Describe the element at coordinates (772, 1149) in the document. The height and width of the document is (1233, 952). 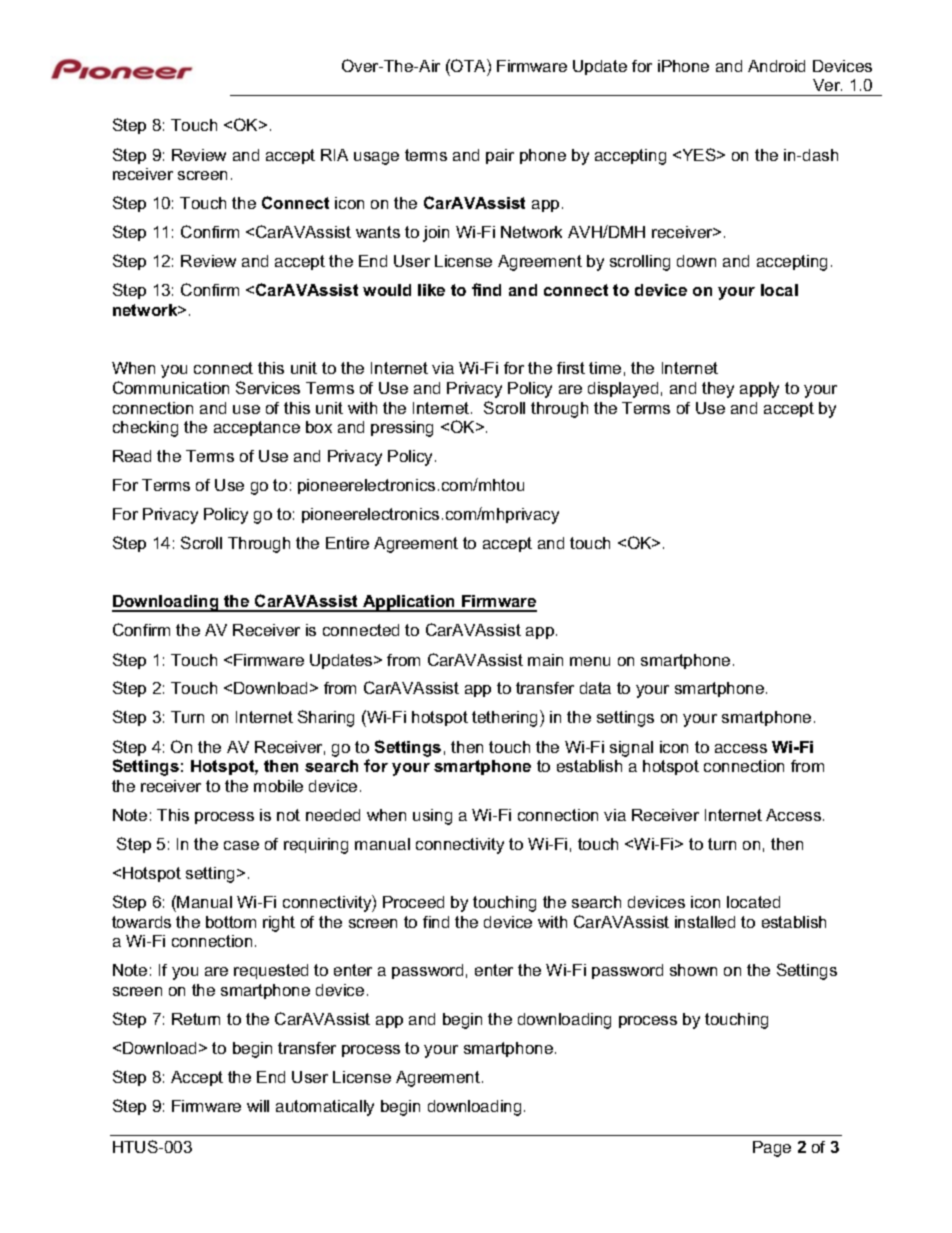
I see `Page` at that location.
